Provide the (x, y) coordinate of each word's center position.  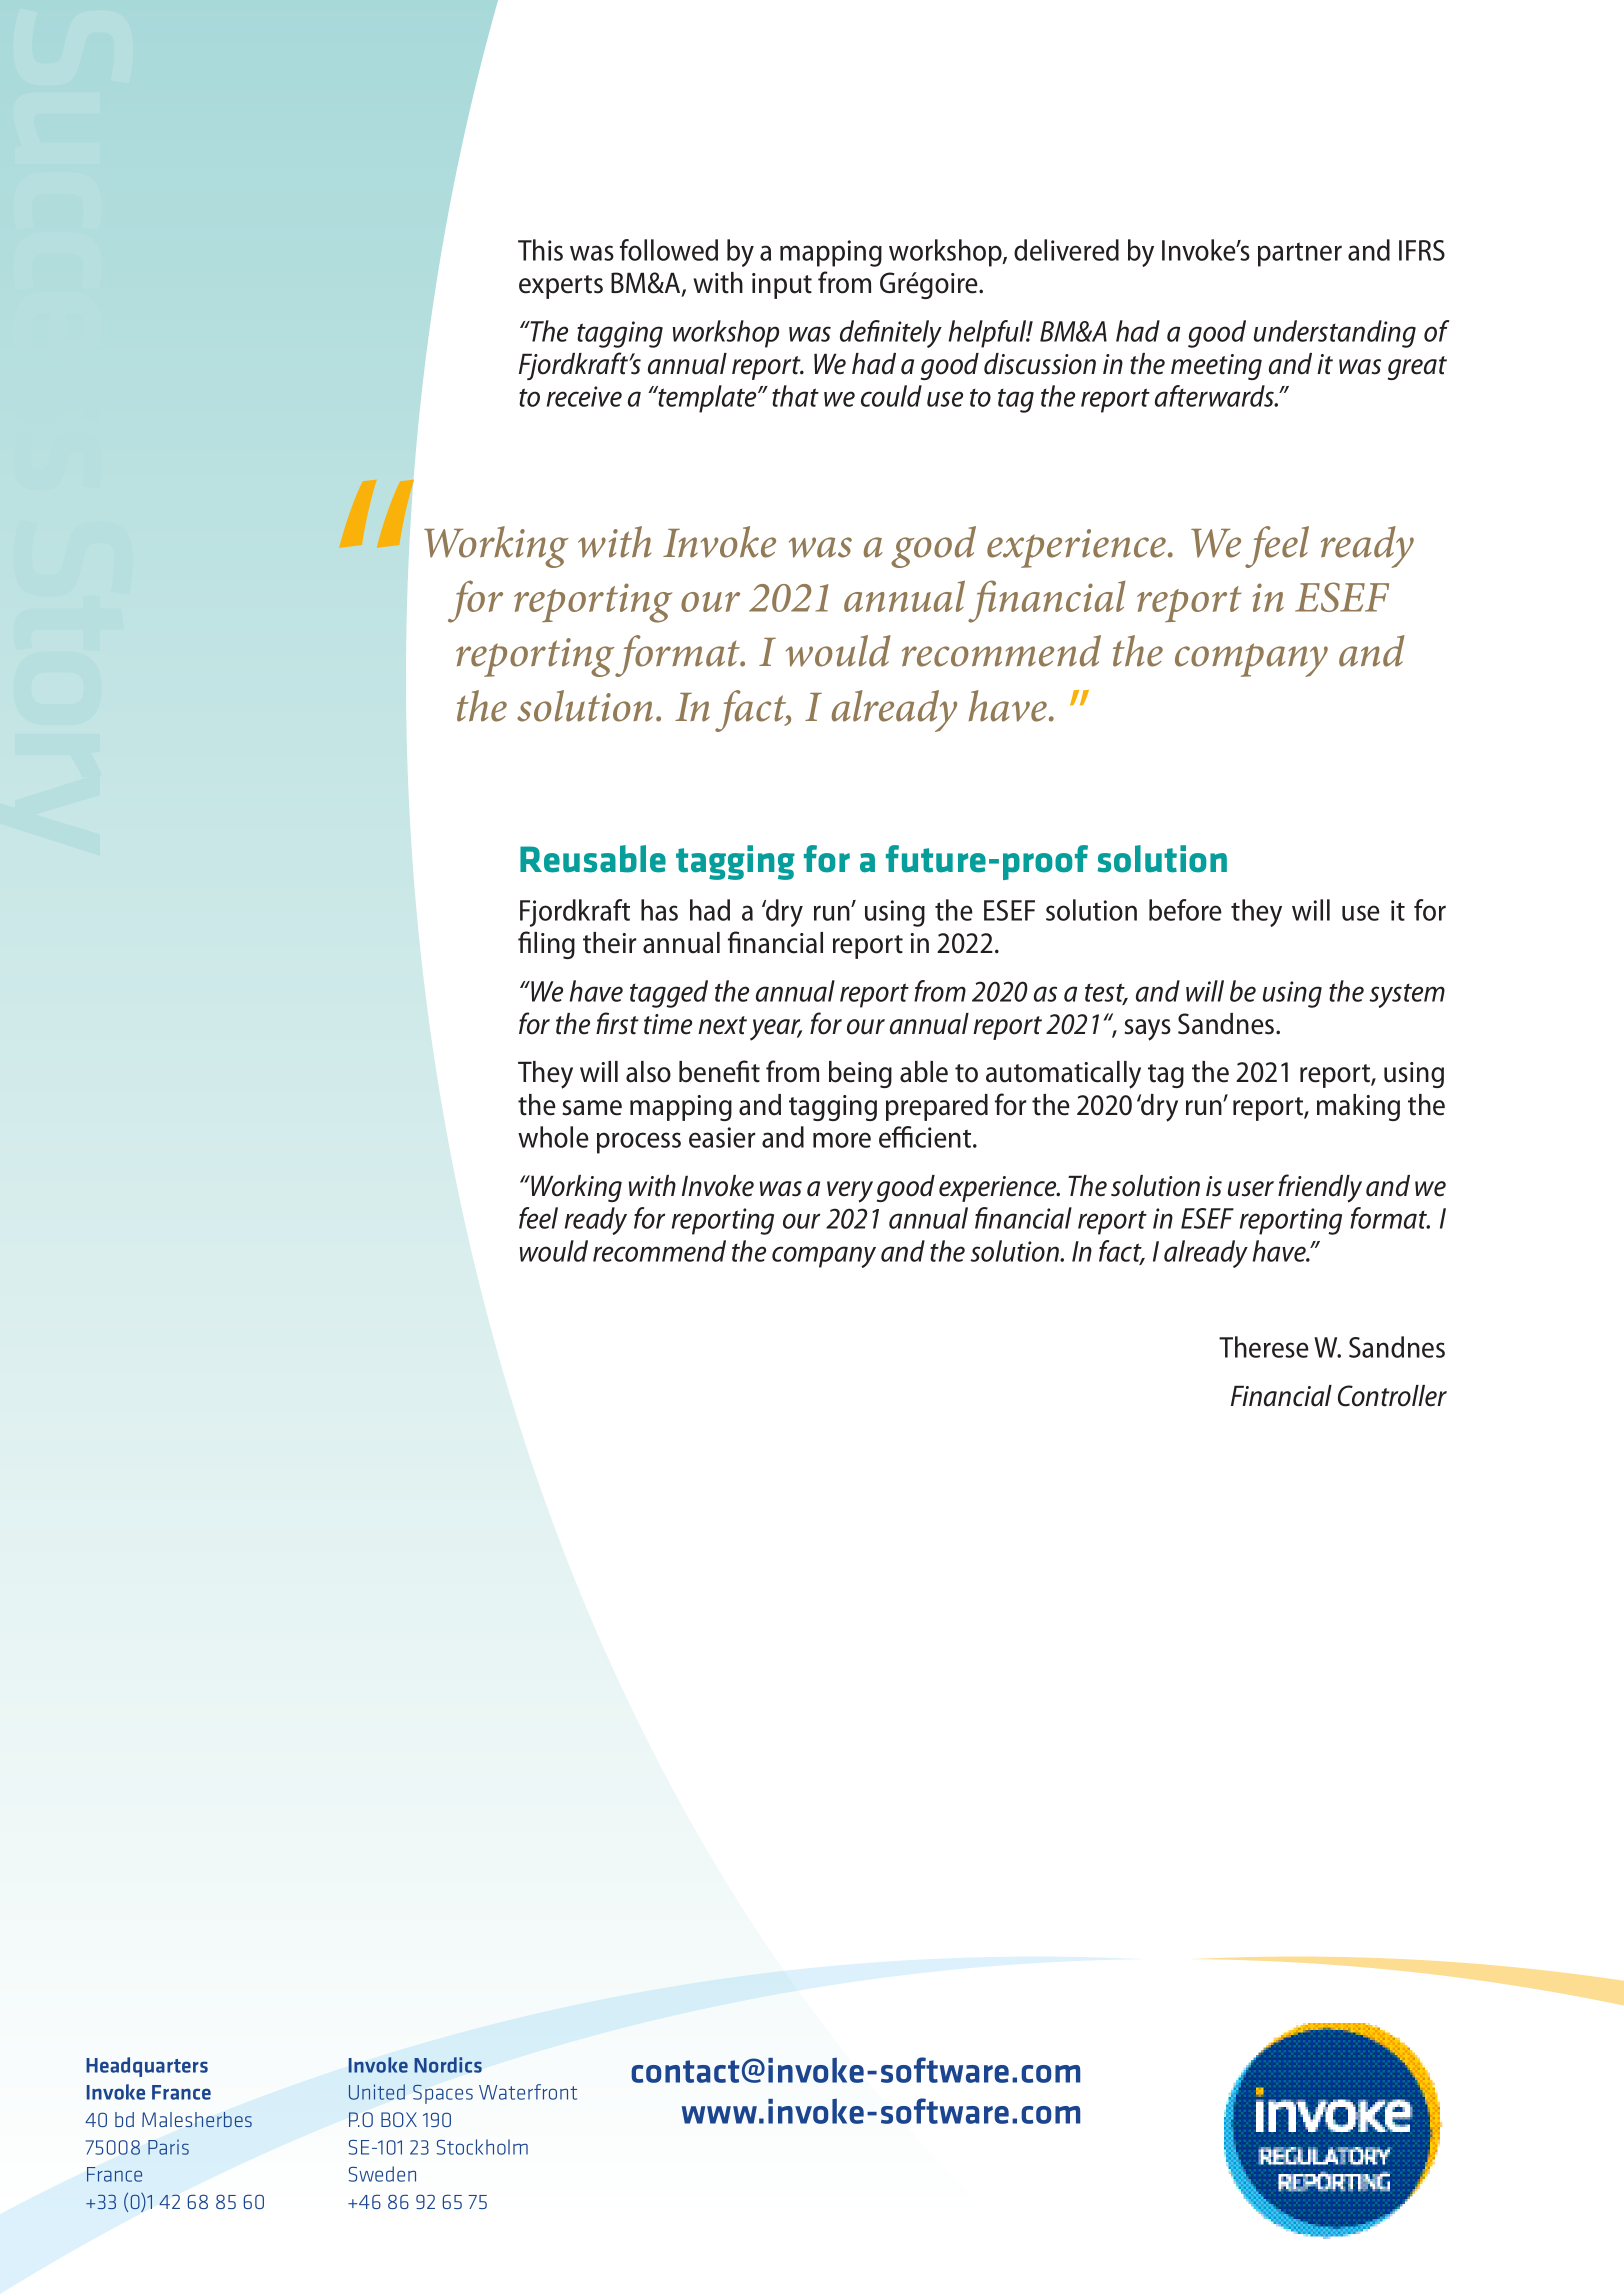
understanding (1335, 334)
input (782, 286)
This (540, 250)
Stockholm (482, 2147)
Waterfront (528, 2092)
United (377, 2092)
